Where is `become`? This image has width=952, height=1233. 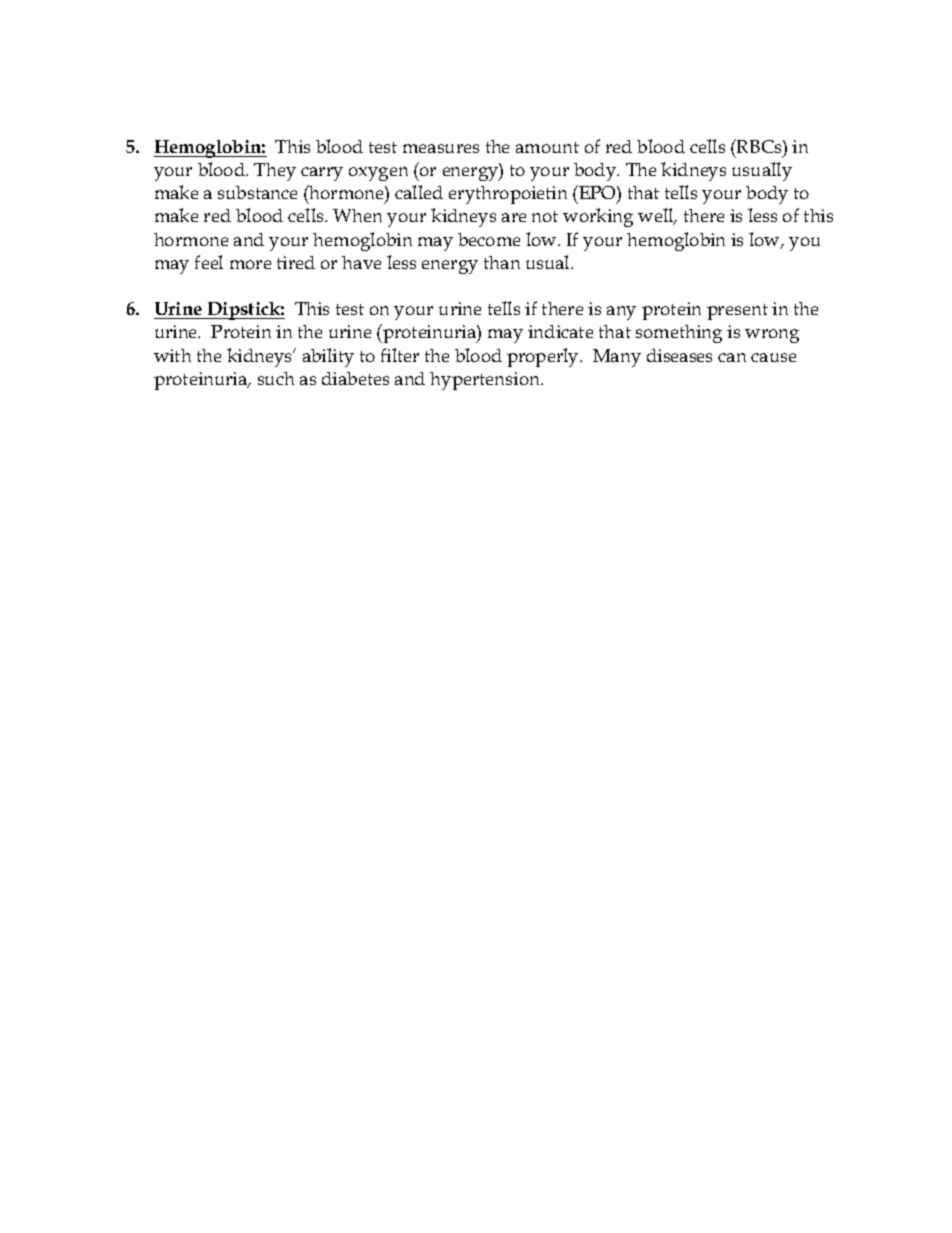
become is located at coordinates (489, 239).
